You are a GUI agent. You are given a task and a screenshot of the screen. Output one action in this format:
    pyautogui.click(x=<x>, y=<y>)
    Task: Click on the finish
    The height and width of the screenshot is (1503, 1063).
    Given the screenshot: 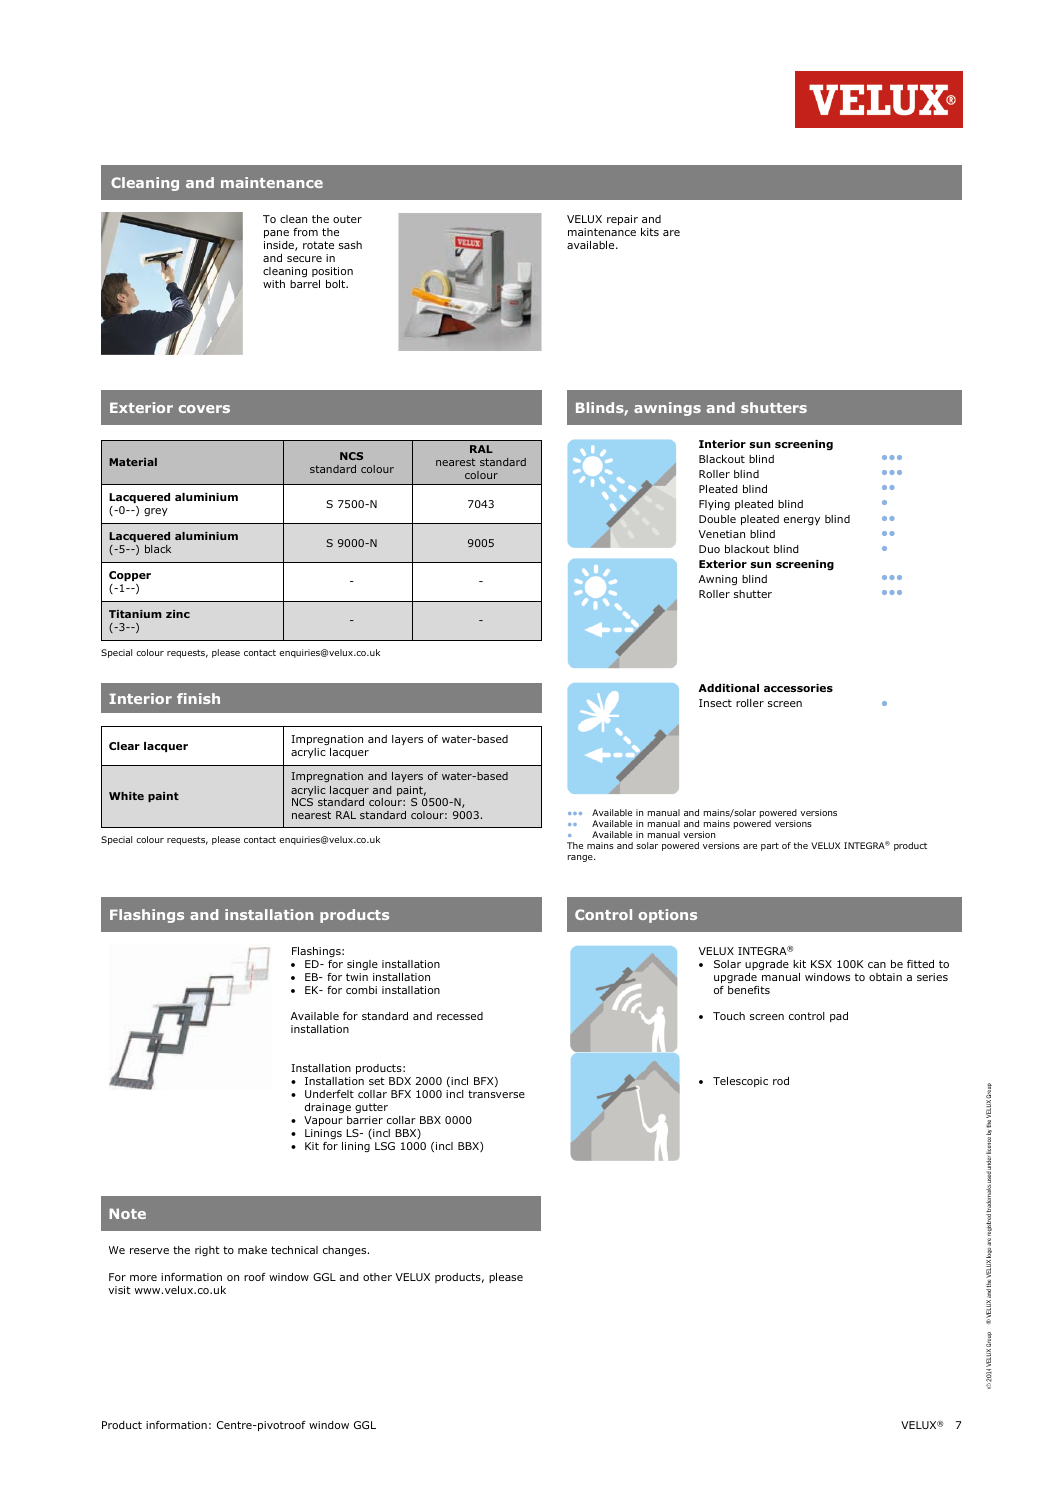 What is the action you would take?
    pyautogui.click(x=198, y=698)
